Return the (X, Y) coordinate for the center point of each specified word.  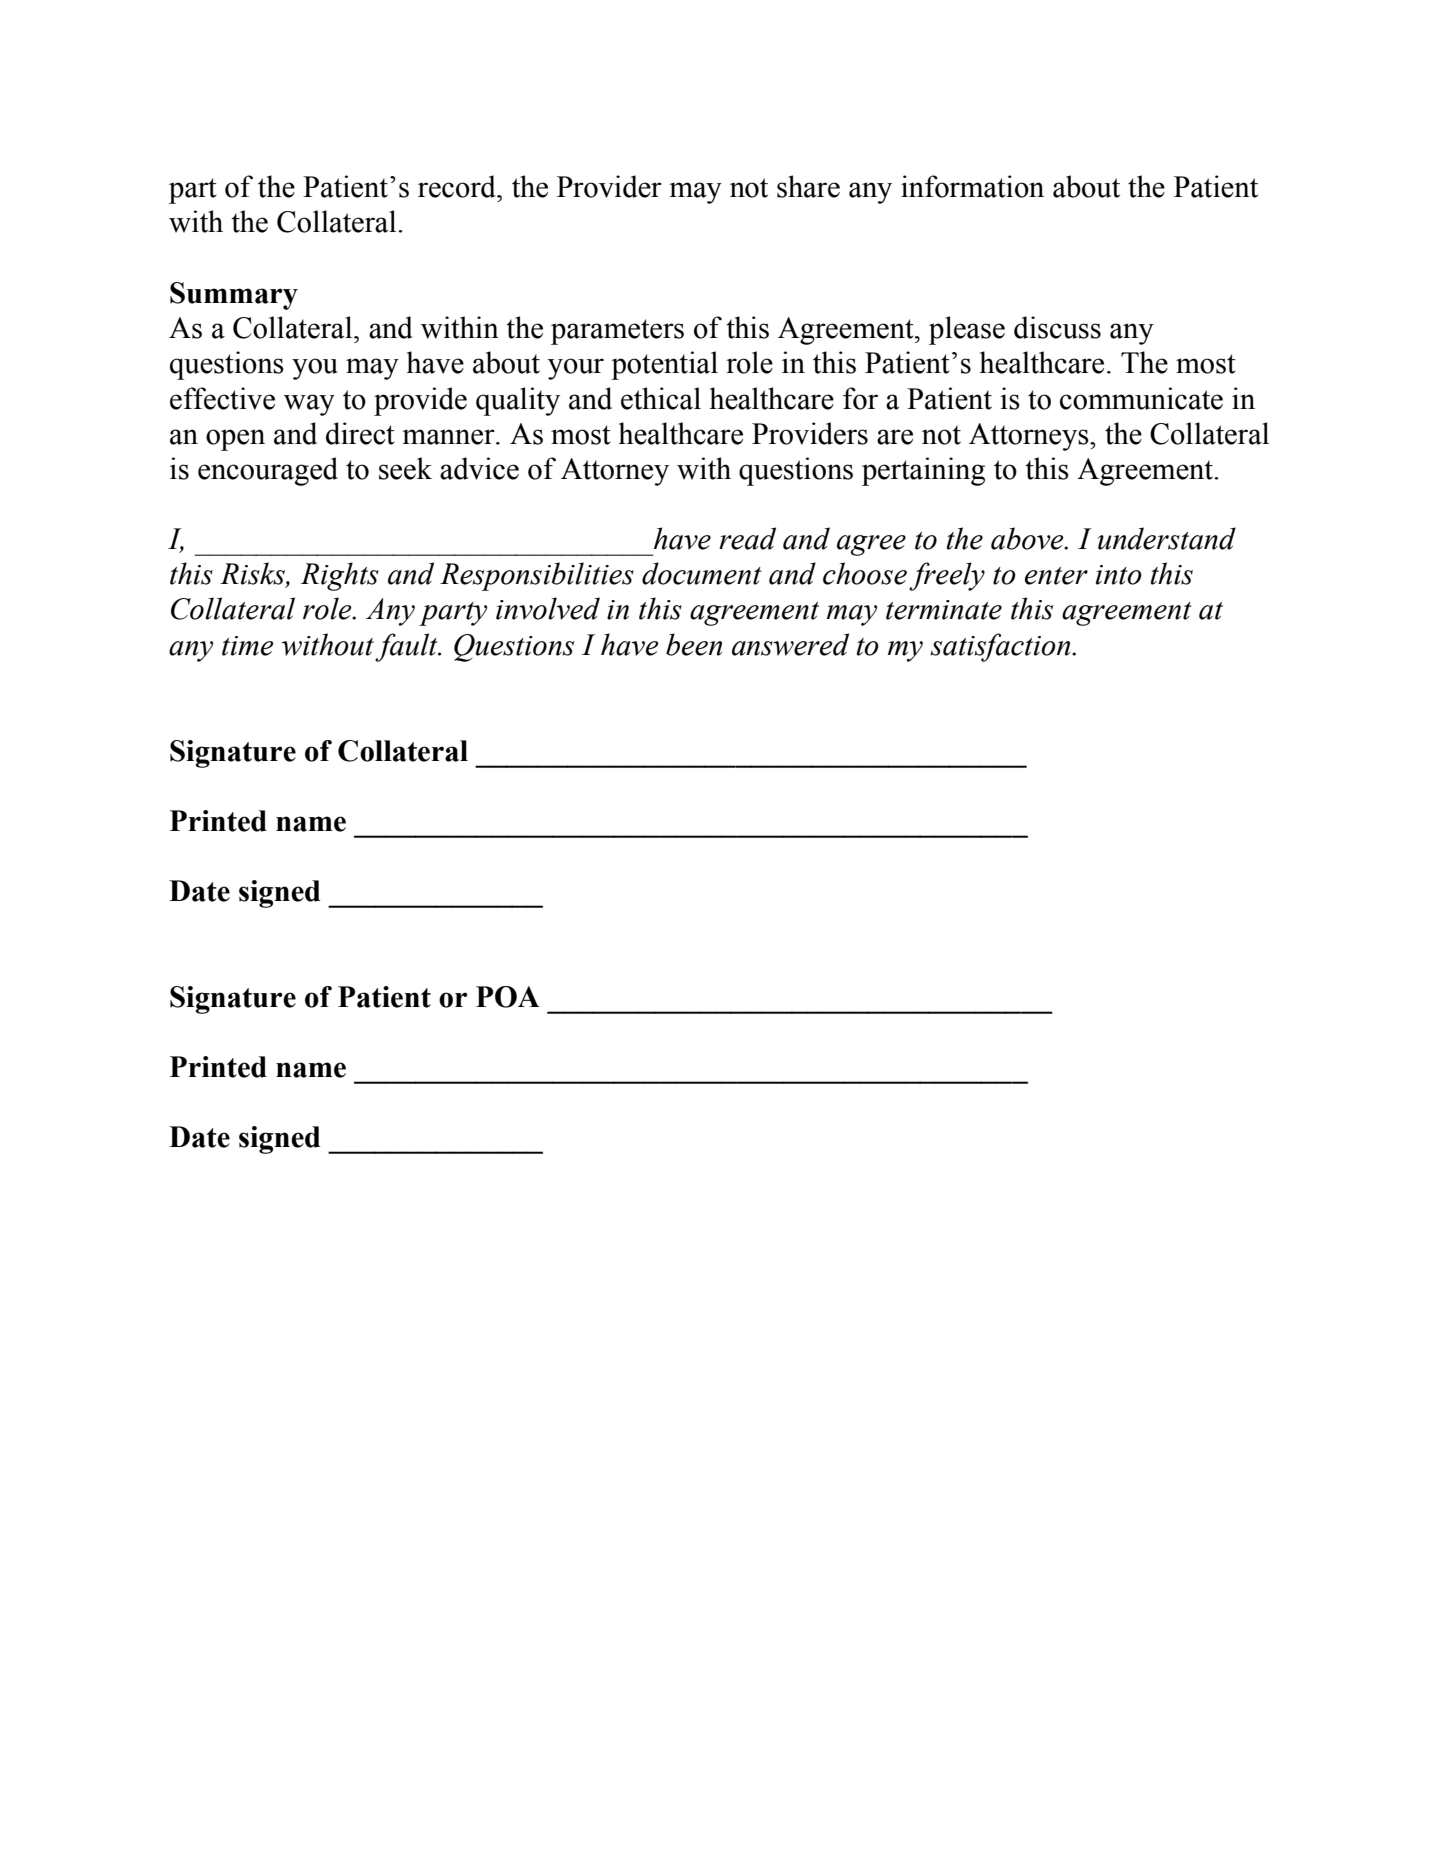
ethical (661, 398)
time (248, 646)
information (972, 186)
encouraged (268, 471)
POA (508, 997)
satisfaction (1001, 647)
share (808, 186)
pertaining (923, 471)
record (458, 186)
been (694, 644)
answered (790, 644)
